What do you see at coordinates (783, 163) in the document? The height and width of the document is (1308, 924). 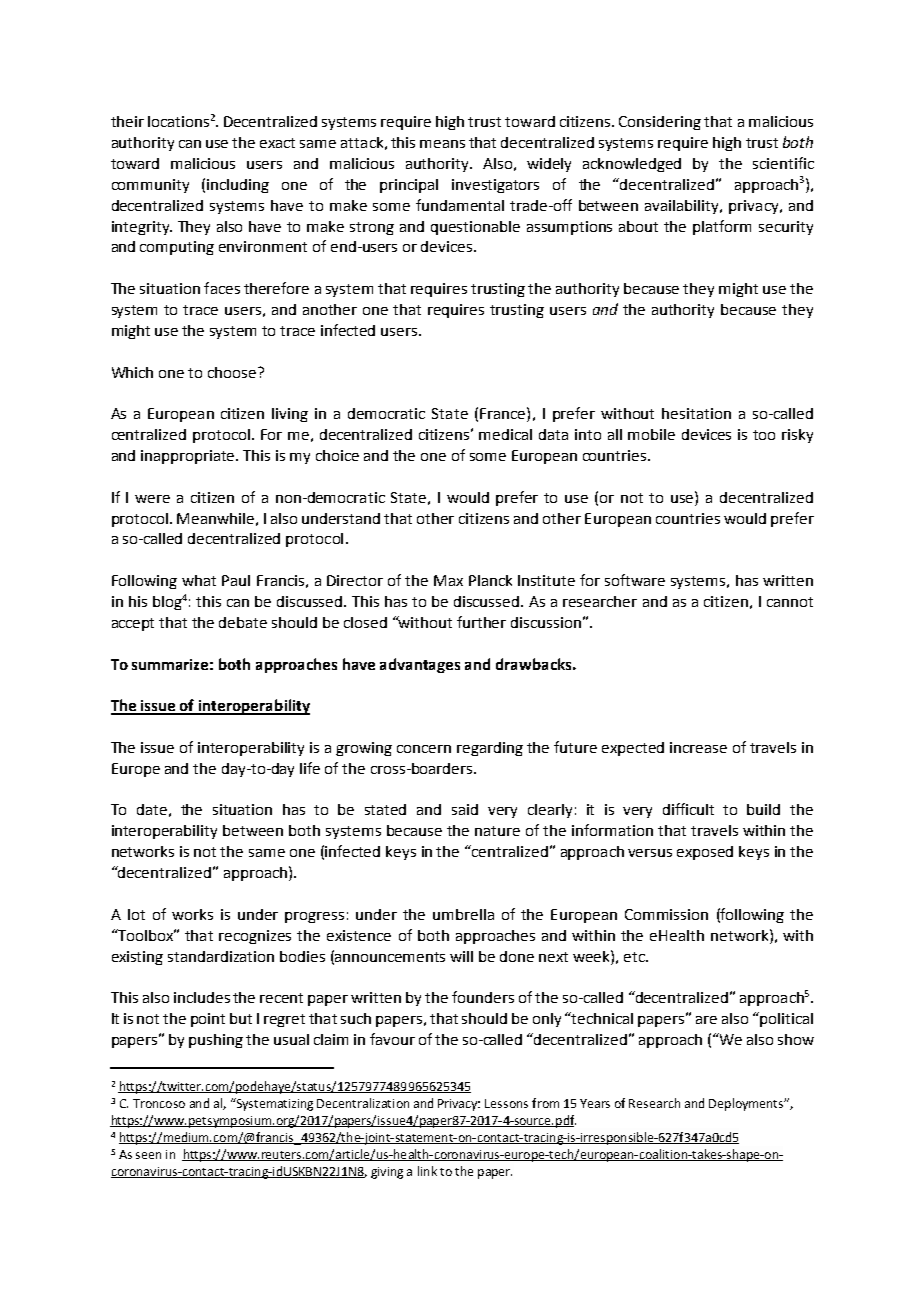 I see `scientific` at bounding box center [783, 163].
